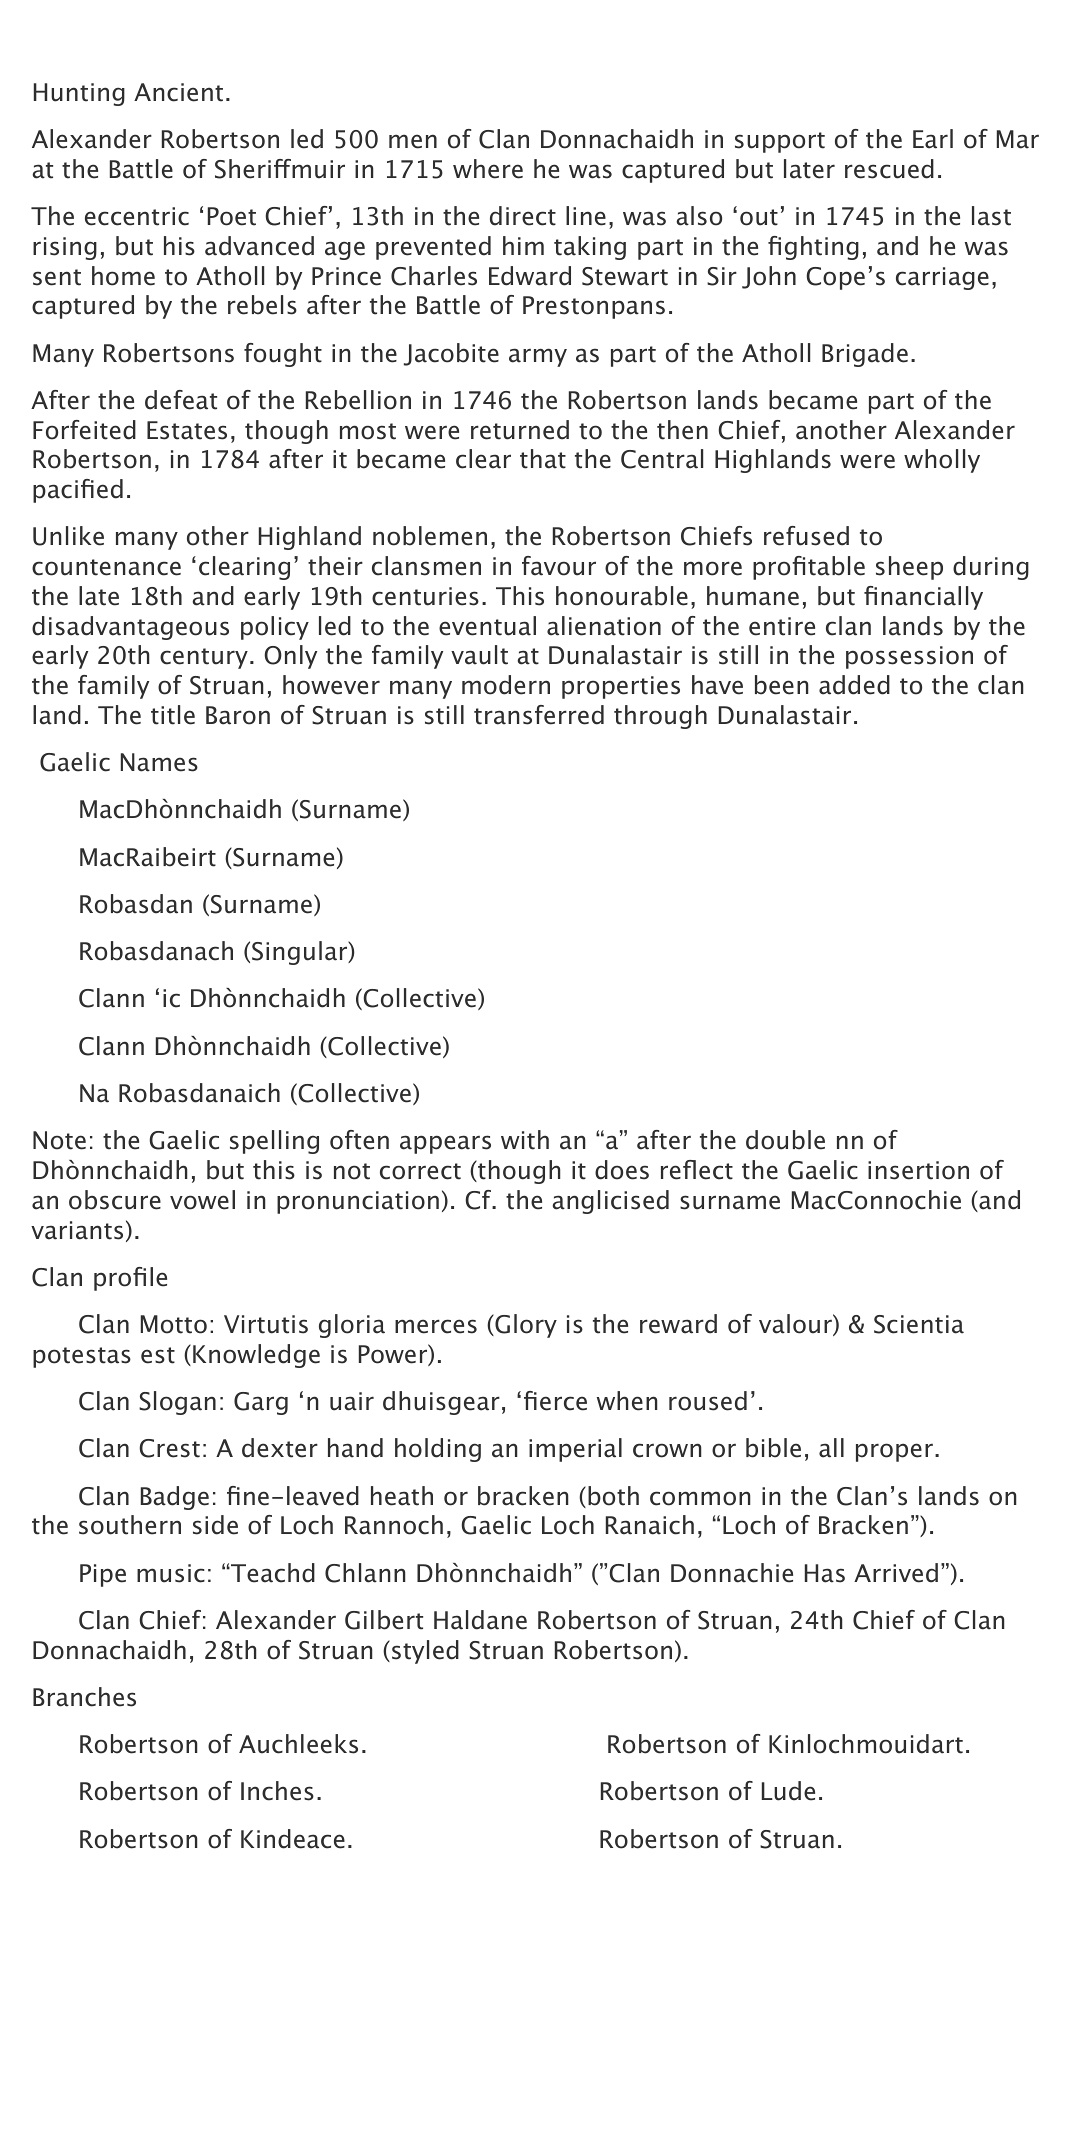 The image size is (1071, 2142). I want to click on where, so click(488, 169).
